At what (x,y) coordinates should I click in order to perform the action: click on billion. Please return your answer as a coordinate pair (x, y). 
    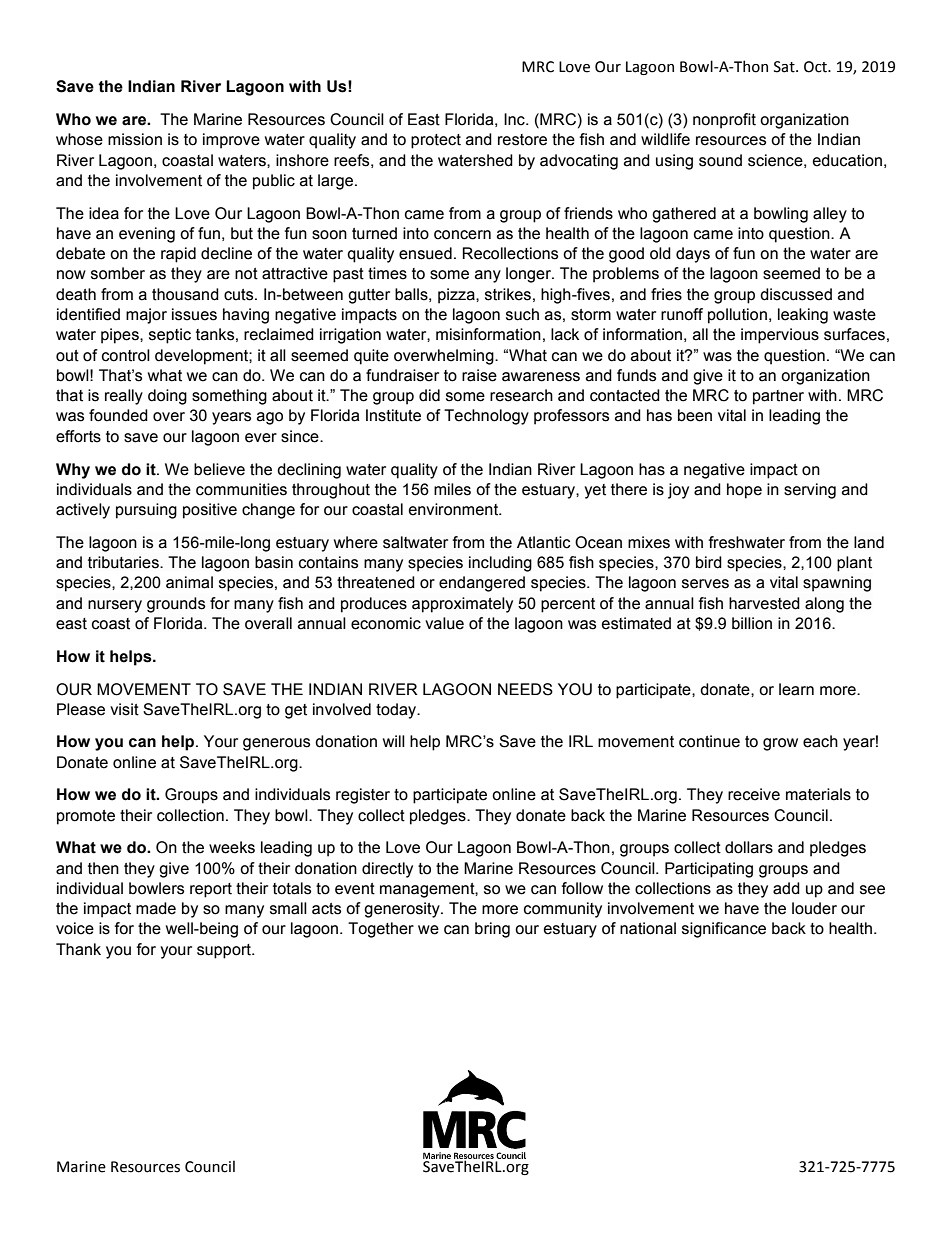
    Looking at the image, I should click on (752, 623).
